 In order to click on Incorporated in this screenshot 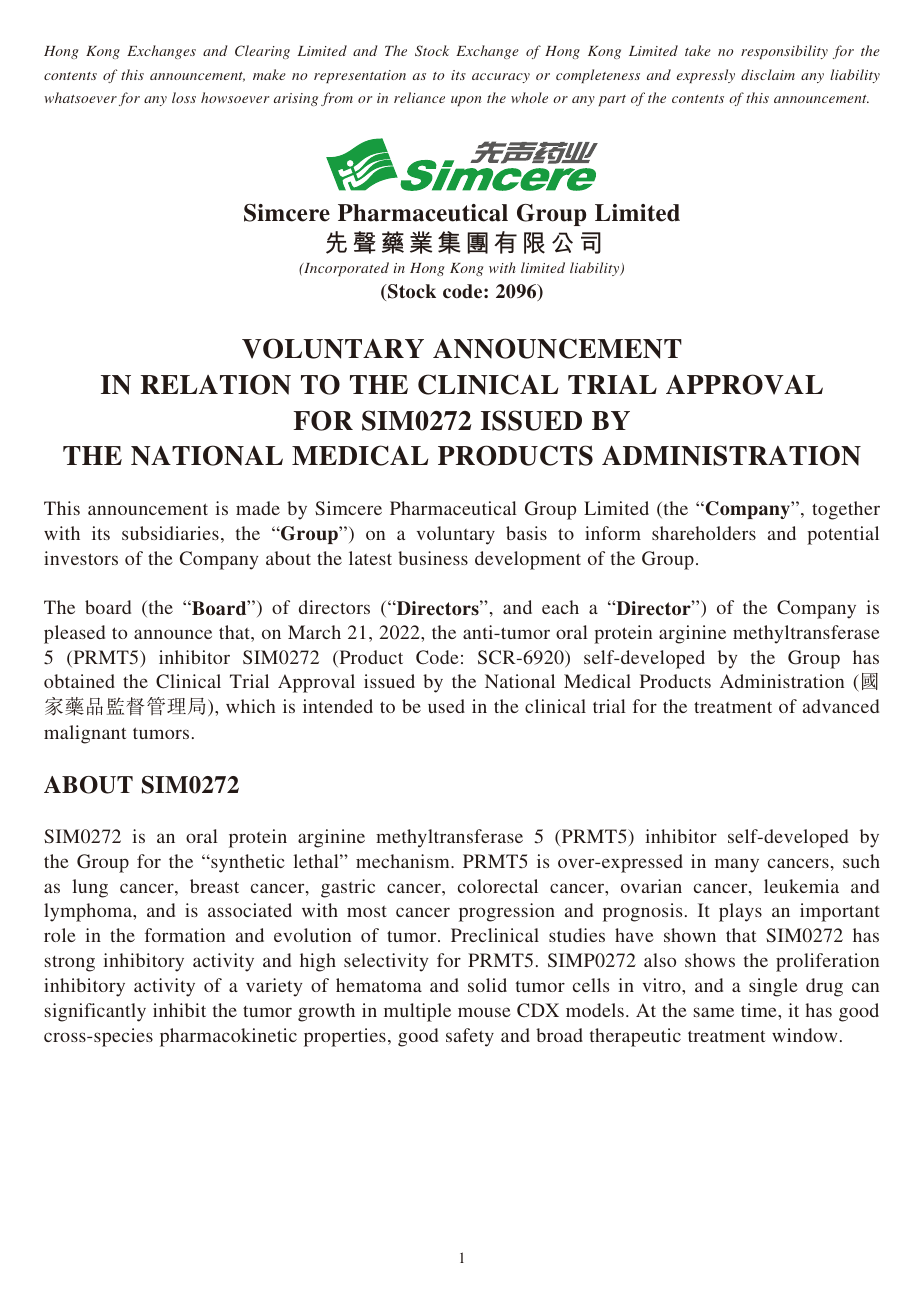, I will do `click(345, 269)`.
